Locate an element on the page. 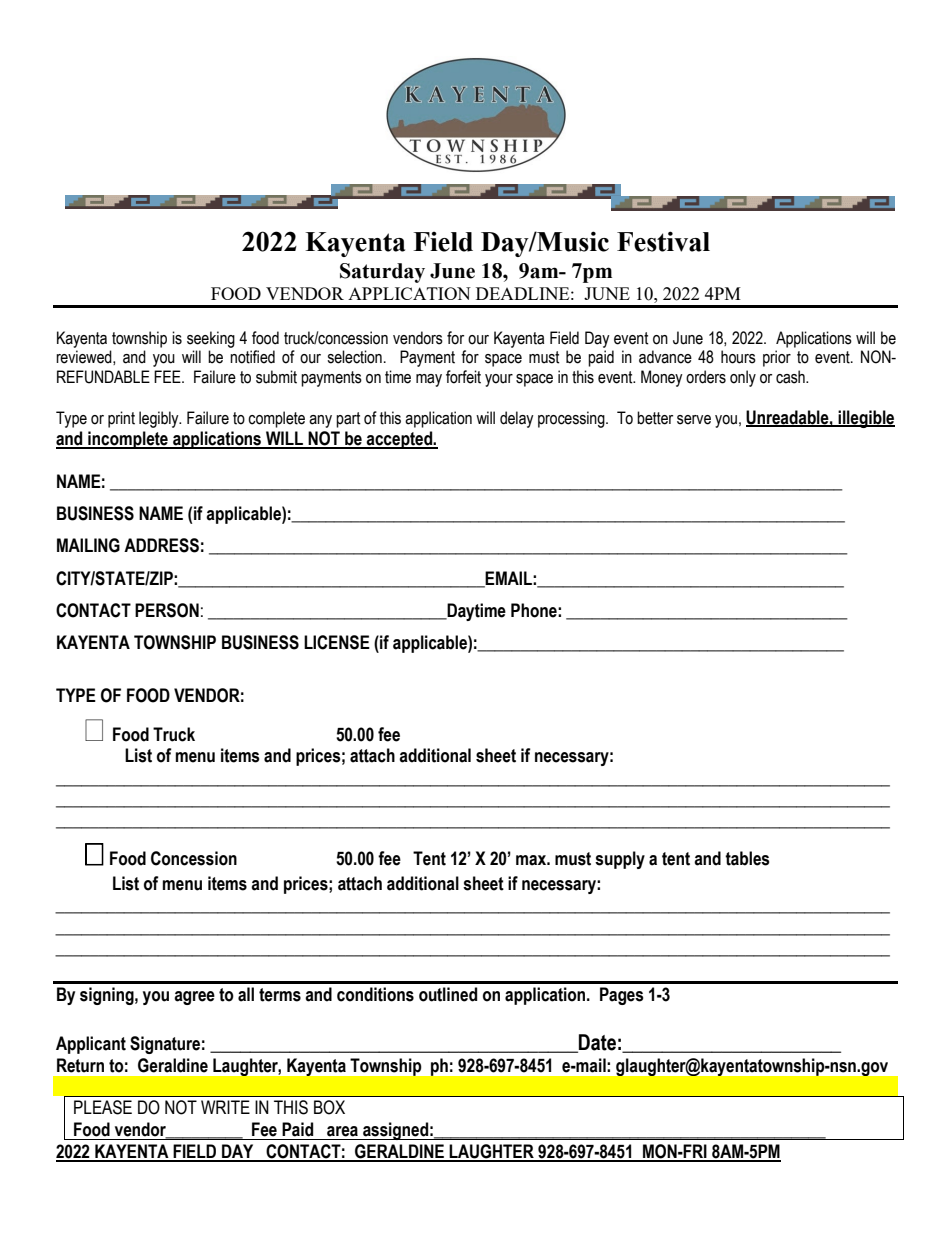 The image size is (952, 1233). supply is located at coordinates (620, 860).
